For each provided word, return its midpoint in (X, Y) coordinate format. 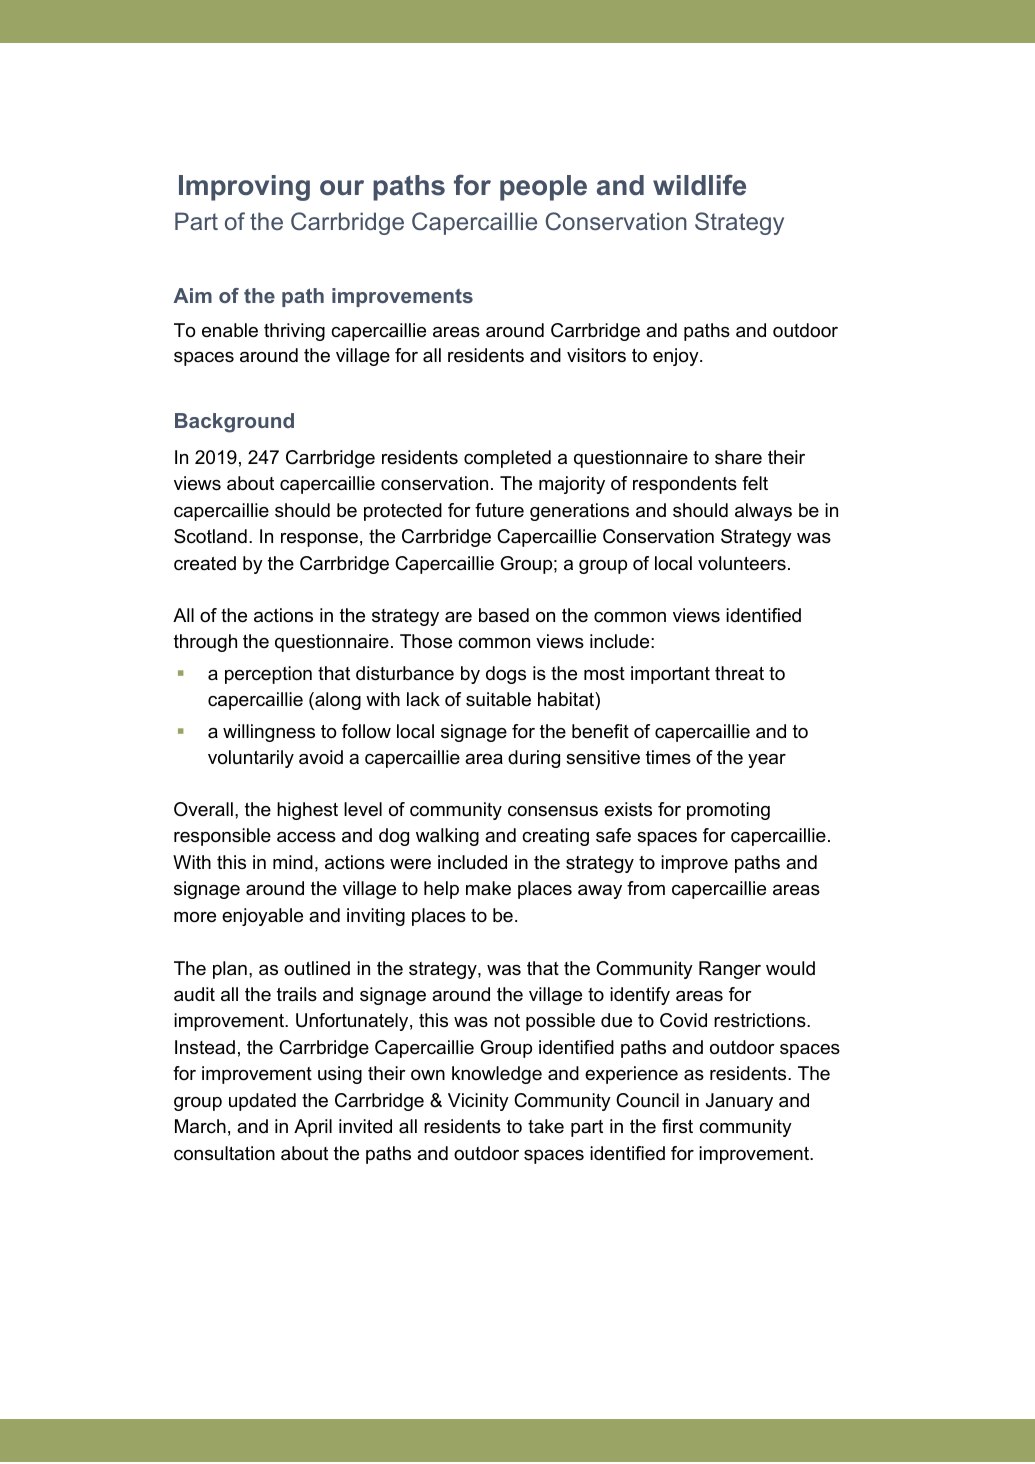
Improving (244, 188)
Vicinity (478, 1102)
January (739, 1102)
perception (268, 675)
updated (262, 1102)
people (543, 188)
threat (739, 673)
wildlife (699, 185)
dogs (506, 675)
